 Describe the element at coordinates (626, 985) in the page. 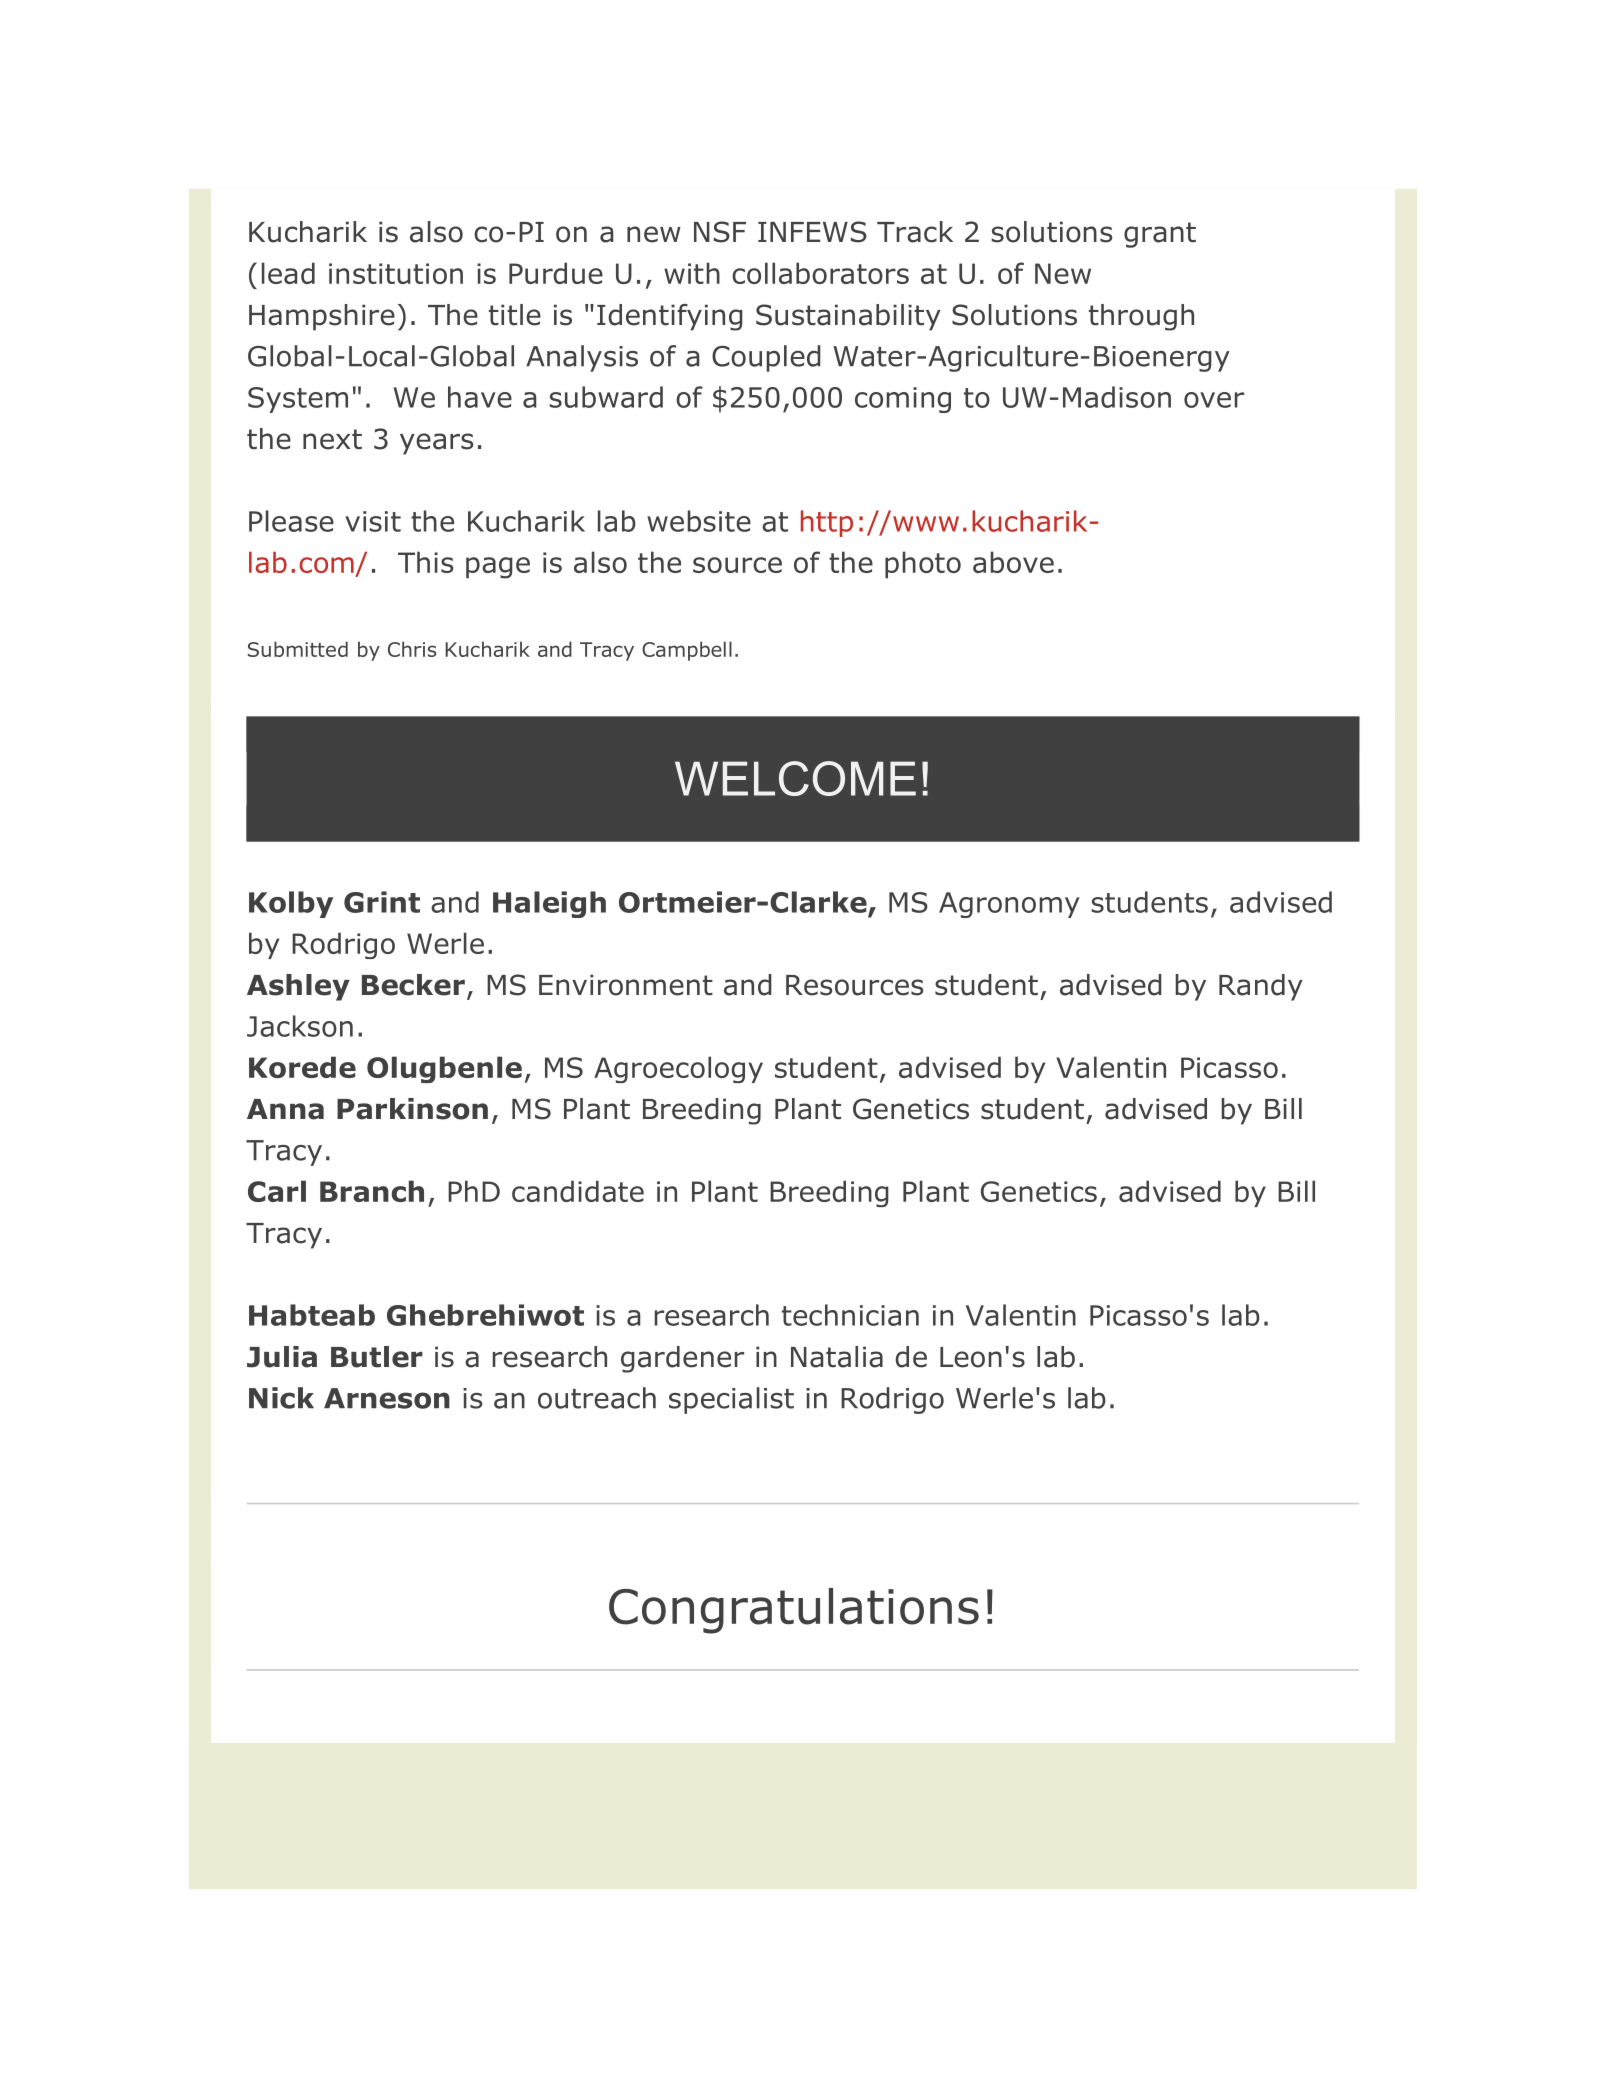

I see `Environment` at that location.
